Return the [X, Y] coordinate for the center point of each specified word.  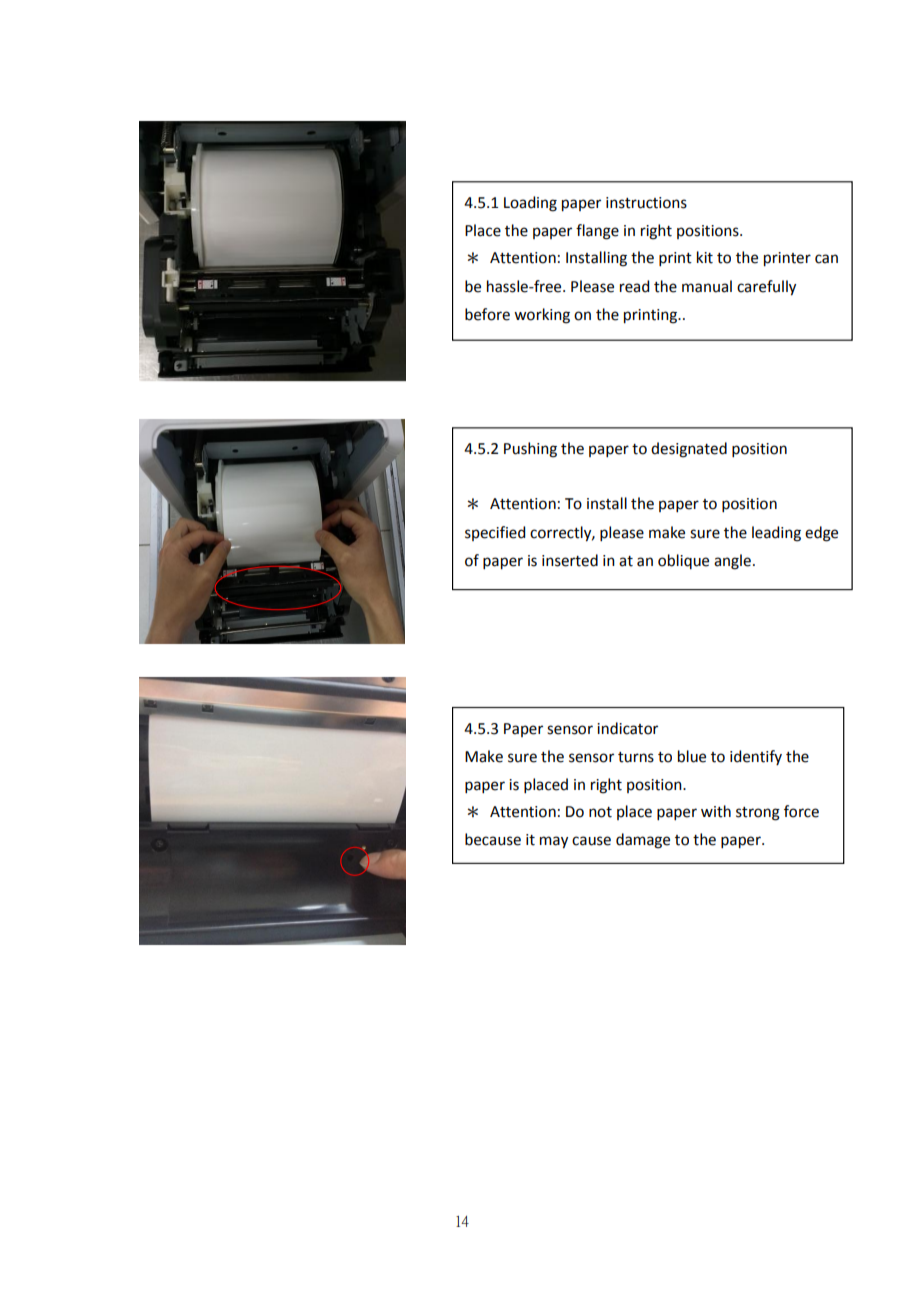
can [826, 259]
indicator [627, 728]
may [554, 842]
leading [776, 534]
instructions [646, 203]
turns [636, 757]
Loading [530, 204]
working [542, 316]
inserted [570, 560]
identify [756, 757]
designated [689, 450]
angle [732, 562]
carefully [766, 288]
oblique [683, 561]
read [634, 286]
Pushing [530, 450]
